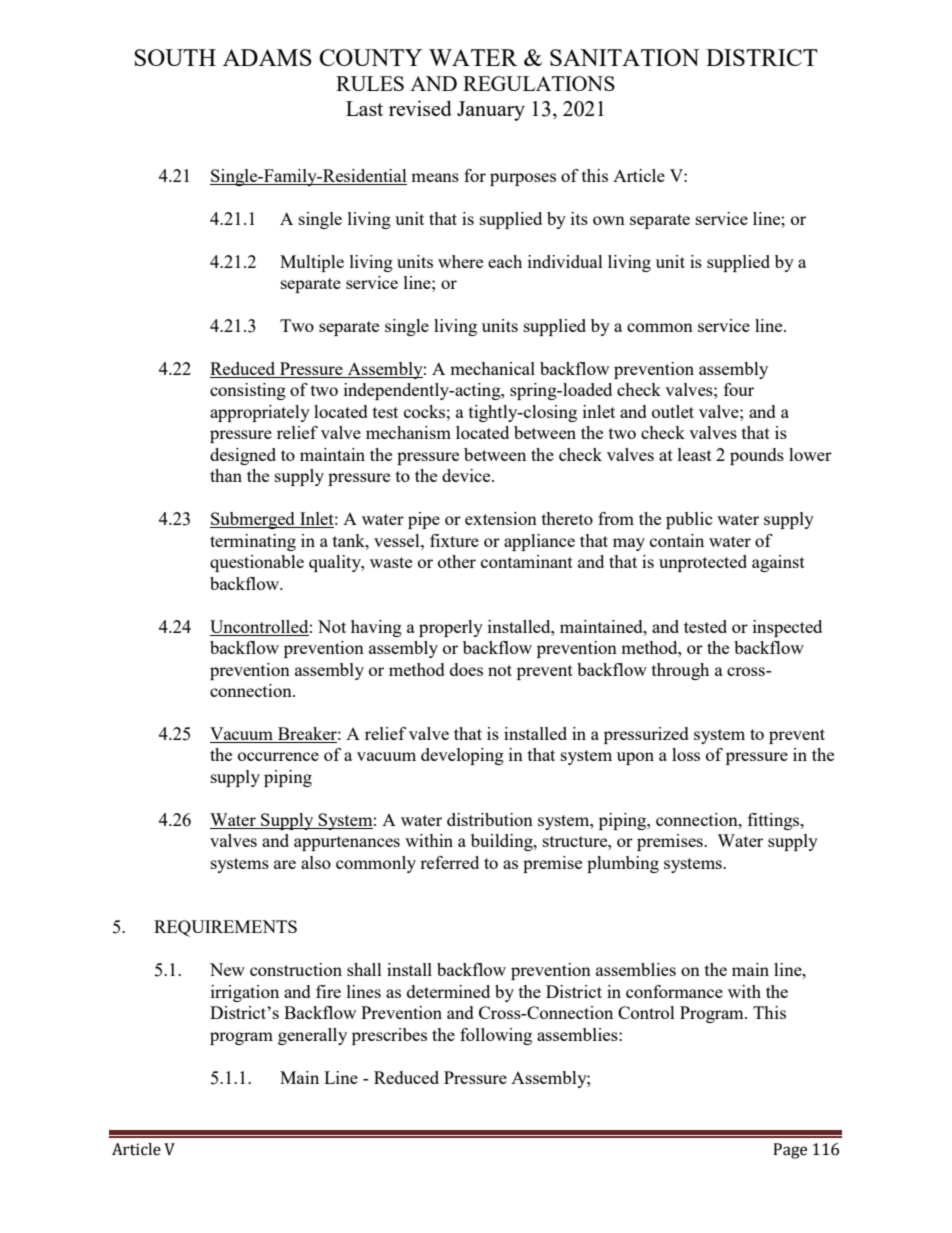  I want to click on SANITATION, so click(624, 57).
